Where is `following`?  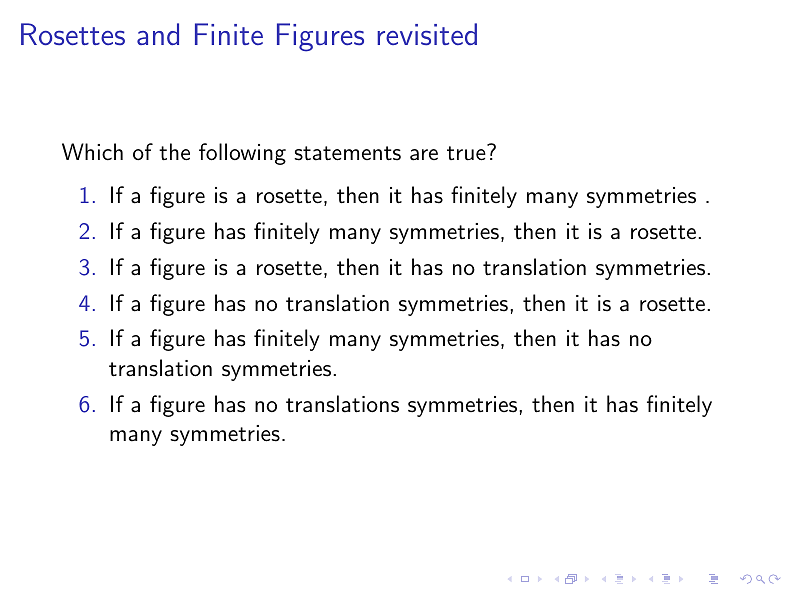
following is located at coordinates (242, 154).
